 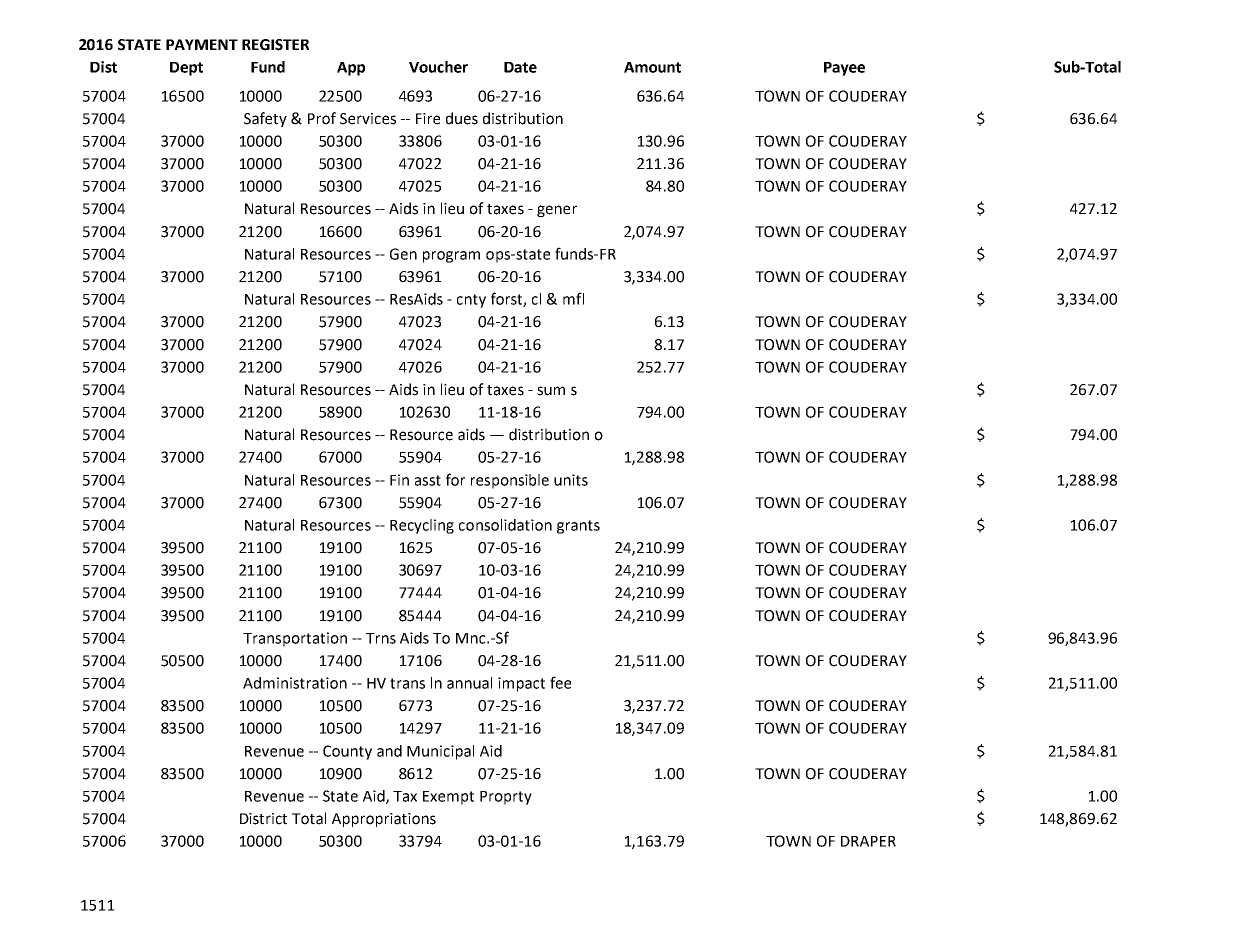 What do you see at coordinates (551, 391) in the screenshot?
I see `sum` at bounding box center [551, 391].
